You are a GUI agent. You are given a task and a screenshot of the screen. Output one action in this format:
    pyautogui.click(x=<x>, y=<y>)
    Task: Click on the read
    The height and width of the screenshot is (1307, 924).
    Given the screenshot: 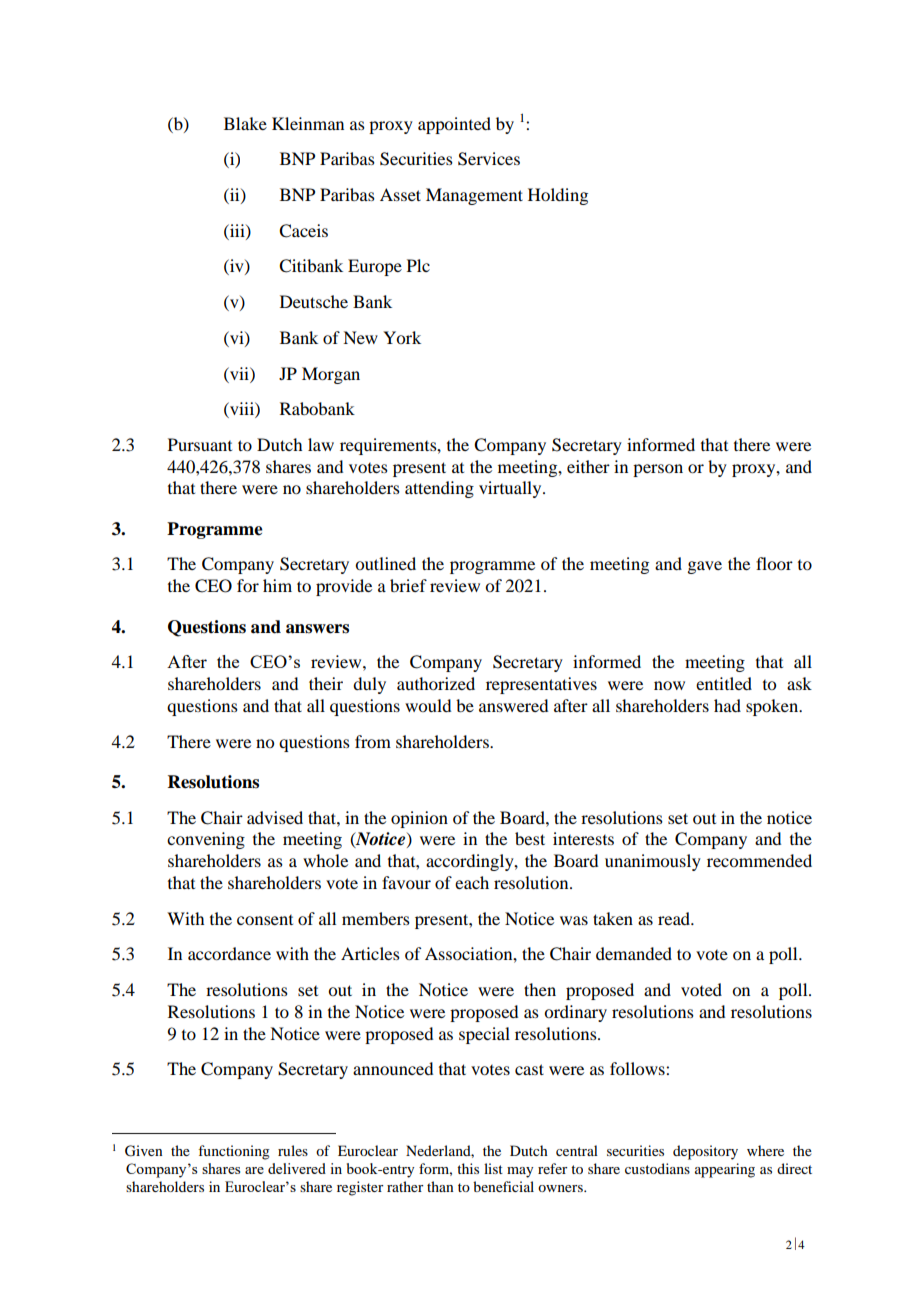 What is the action you would take?
    pyautogui.click(x=675, y=918)
